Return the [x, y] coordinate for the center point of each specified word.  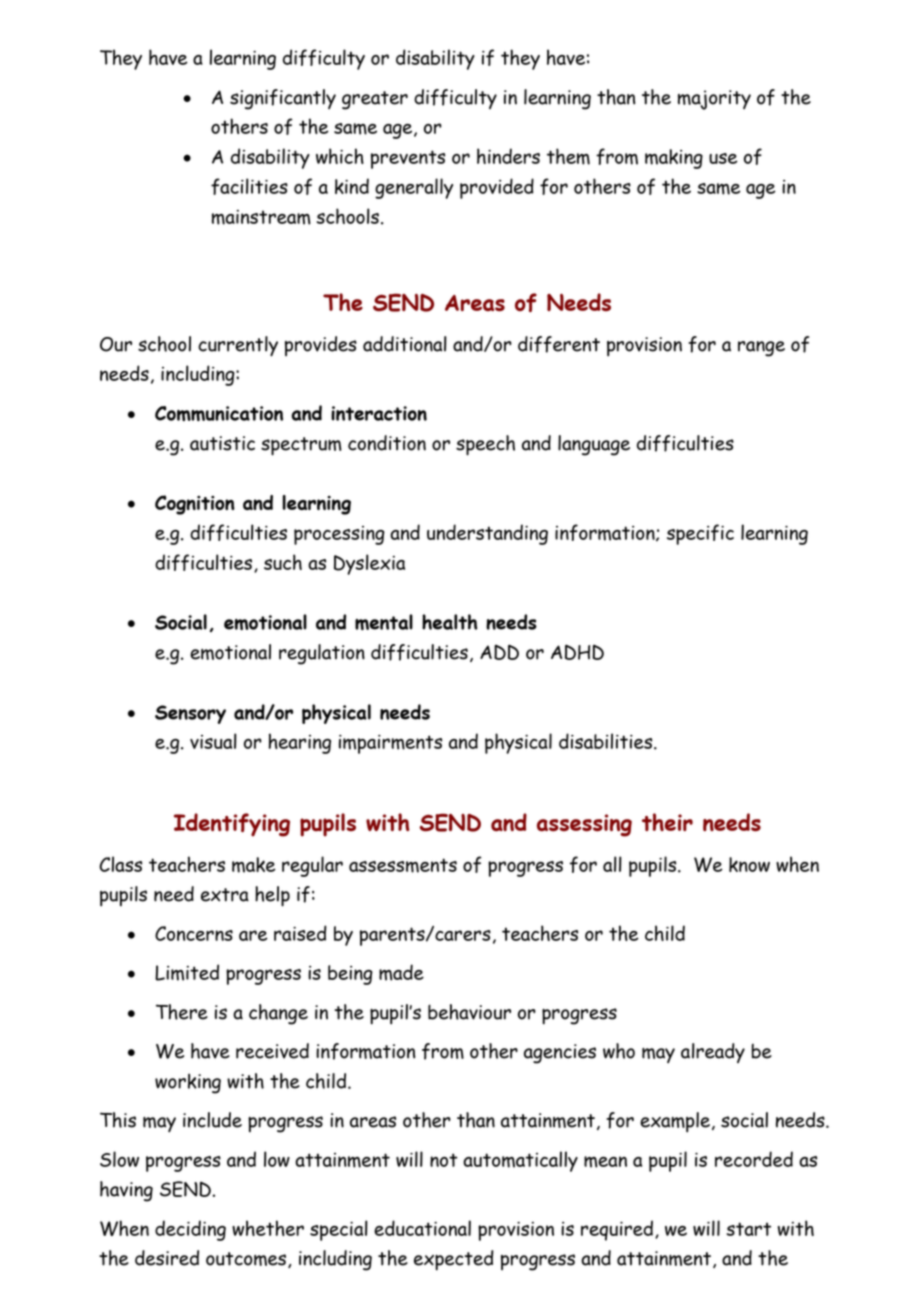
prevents [408, 159]
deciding [190, 1230]
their [667, 822]
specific [700, 534]
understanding [487, 534]
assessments [403, 865]
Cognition [195, 505]
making [674, 159]
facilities [249, 186]
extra [225, 895]
